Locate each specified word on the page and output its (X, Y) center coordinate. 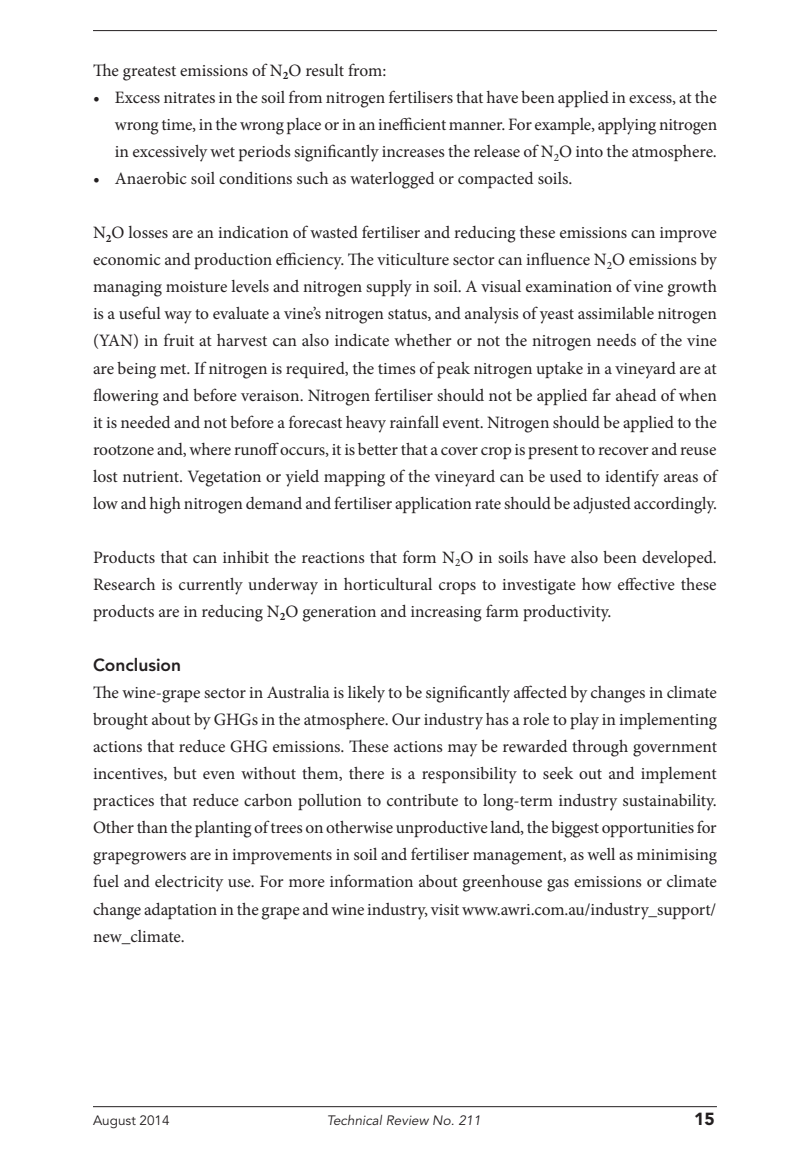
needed (145, 422)
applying (627, 126)
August (114, 1122)
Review (408, 1120)
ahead (636, 395)
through (600, 748)
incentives (129, 774)
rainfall (414, 421)
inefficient (412, 123)
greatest (149, 73)
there (366, 773)
